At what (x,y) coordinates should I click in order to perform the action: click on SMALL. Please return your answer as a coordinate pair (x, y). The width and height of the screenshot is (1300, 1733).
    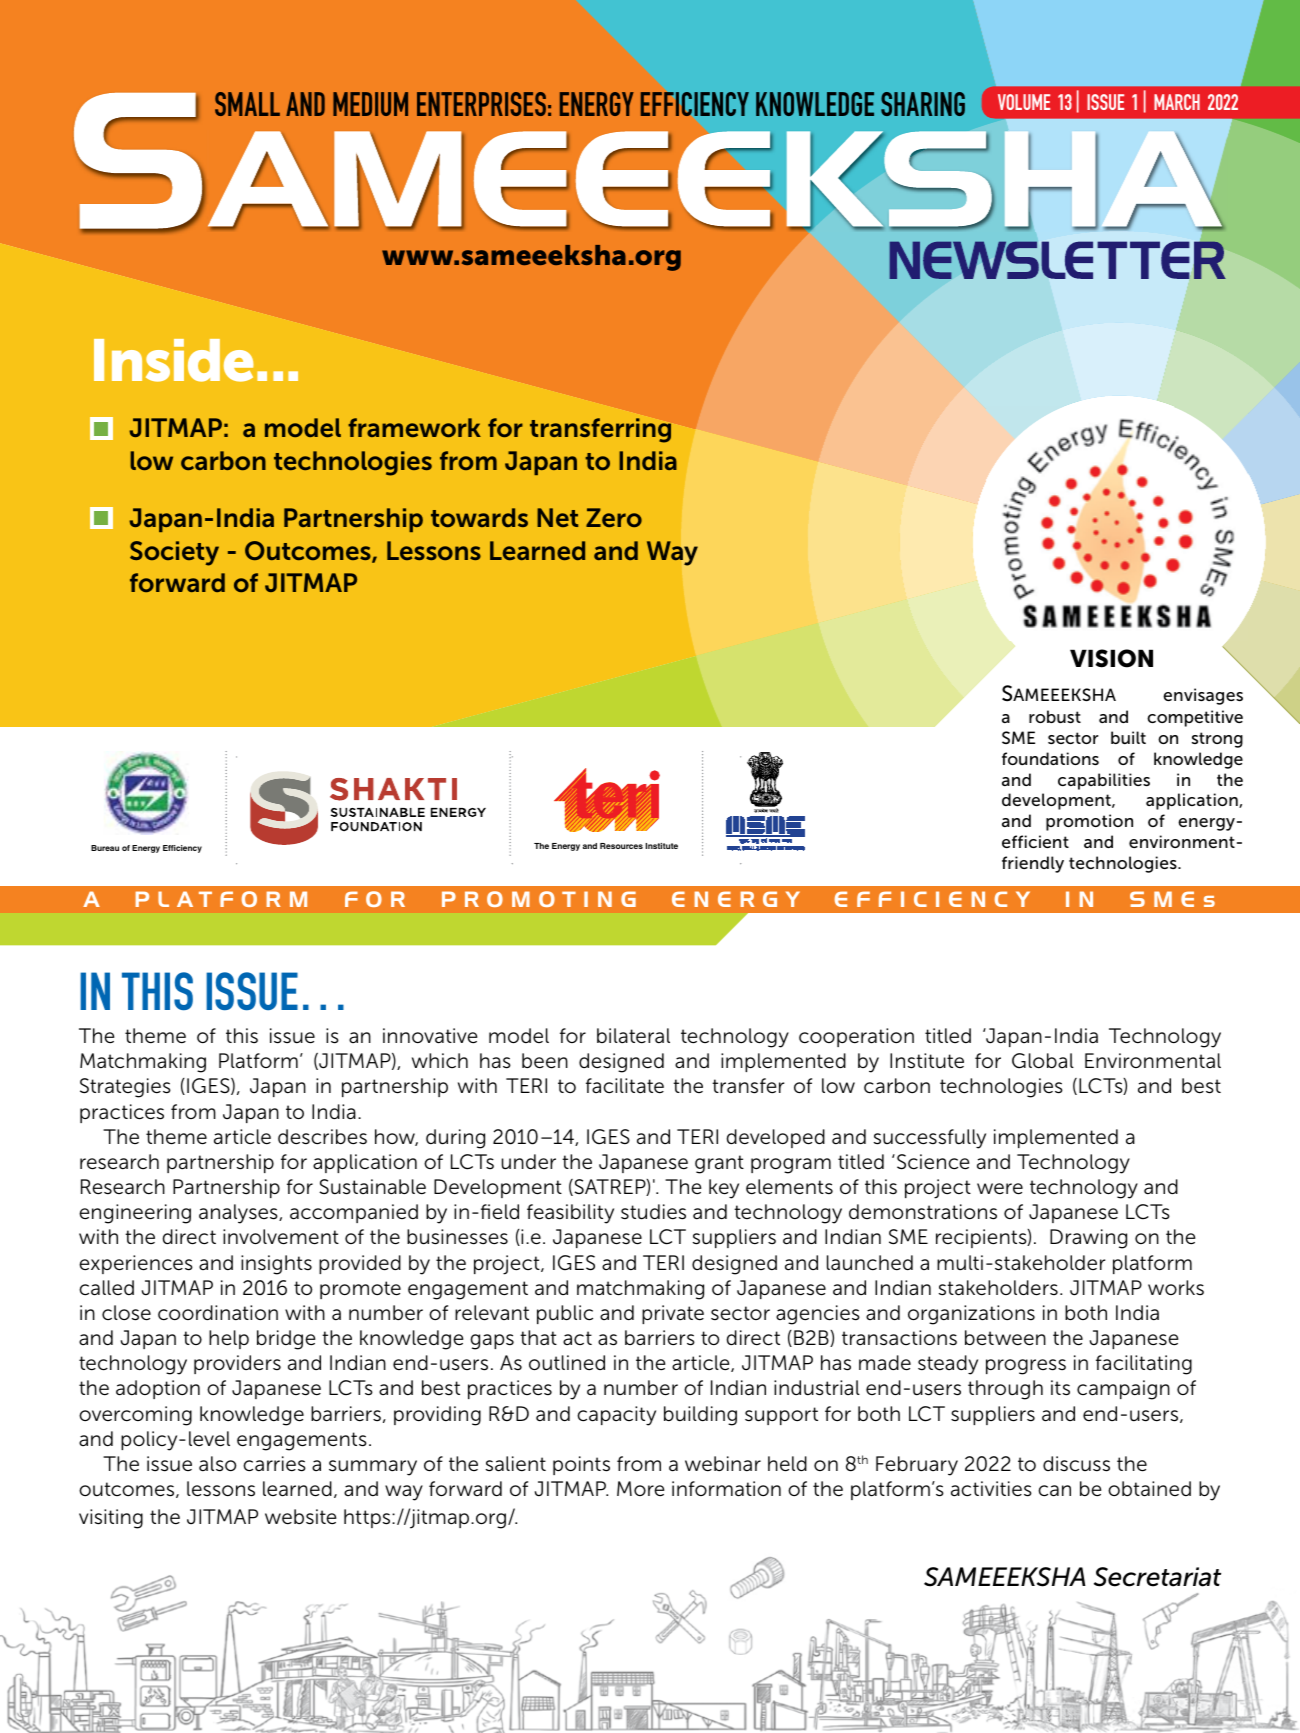
    Looking at the image, I should click on (247, 104).
